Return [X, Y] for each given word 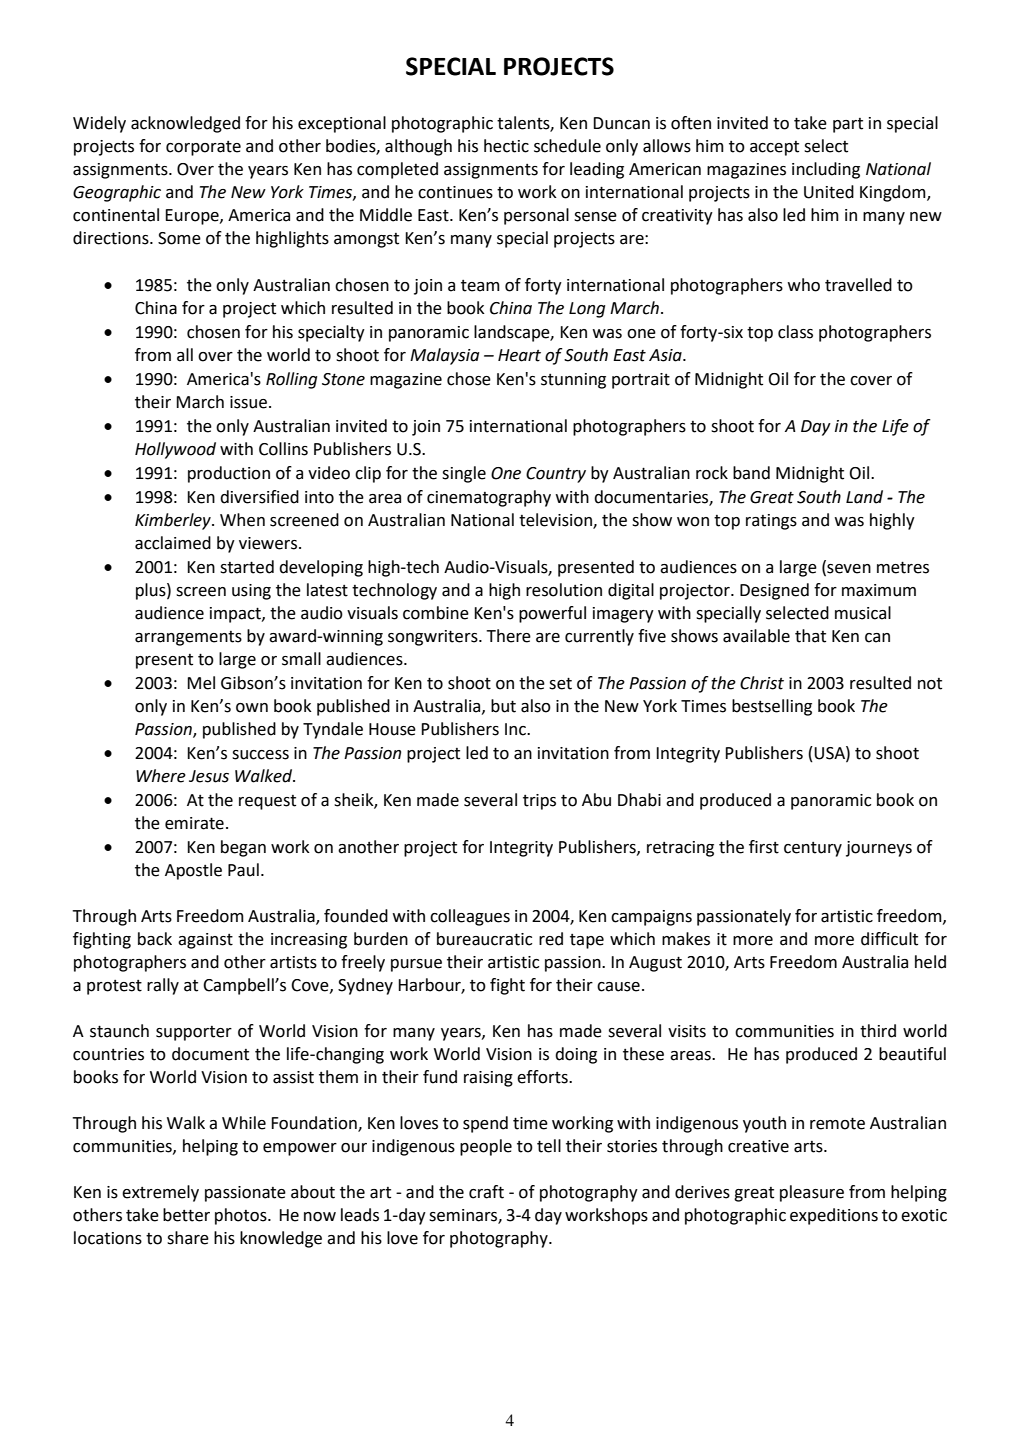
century [813, 849]
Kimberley [174, 521]
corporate [203, 148]
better [186, 1215]
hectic [506, 146]
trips [539, 802]
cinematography [489, 498]
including [826, 170]
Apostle [193, 871]
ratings [771, 522]
